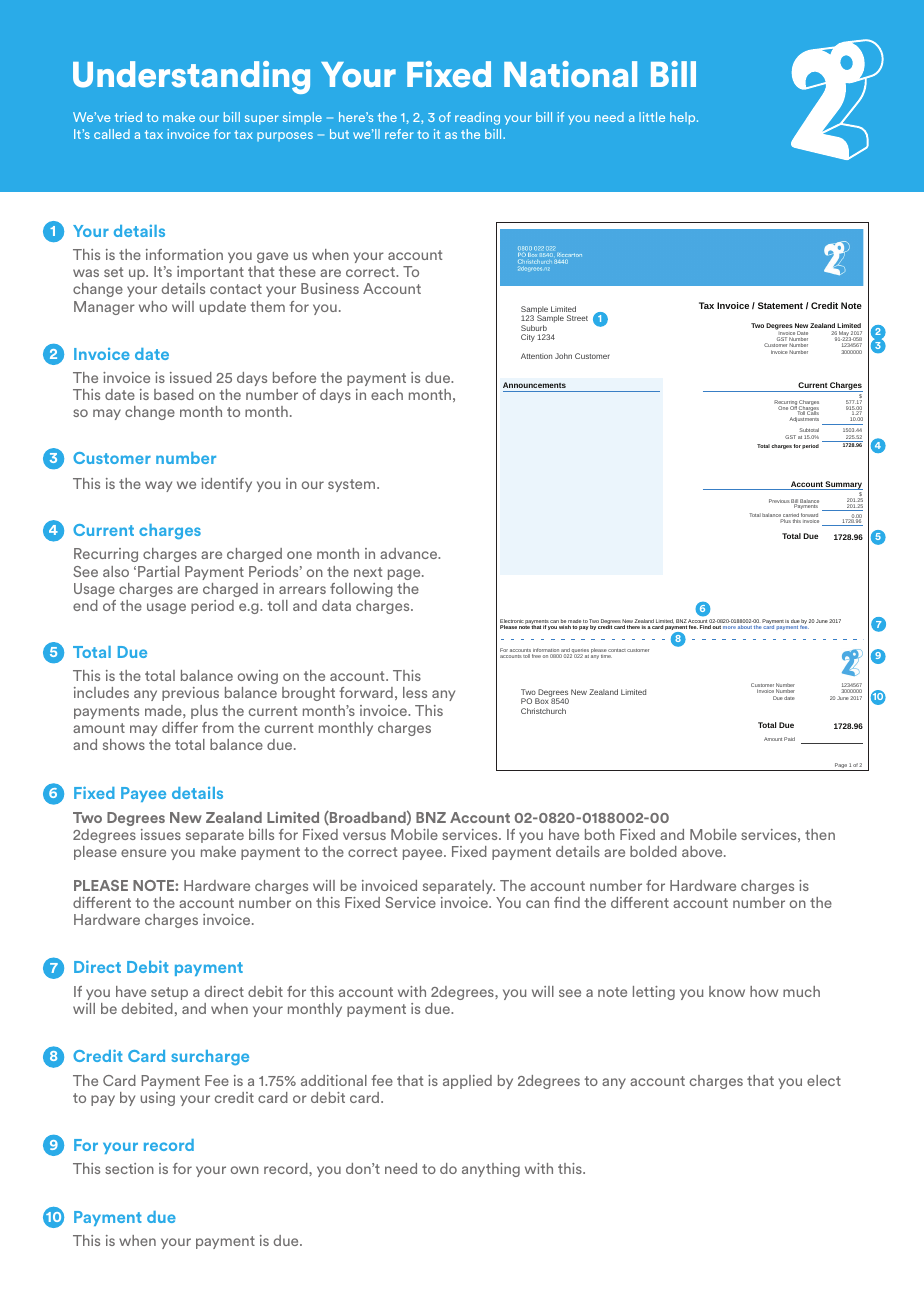 The image size is (924, 1308). What do you see at coordinates (364, 836) in the document?
I see `versus` at bounding box center [364, 836].
